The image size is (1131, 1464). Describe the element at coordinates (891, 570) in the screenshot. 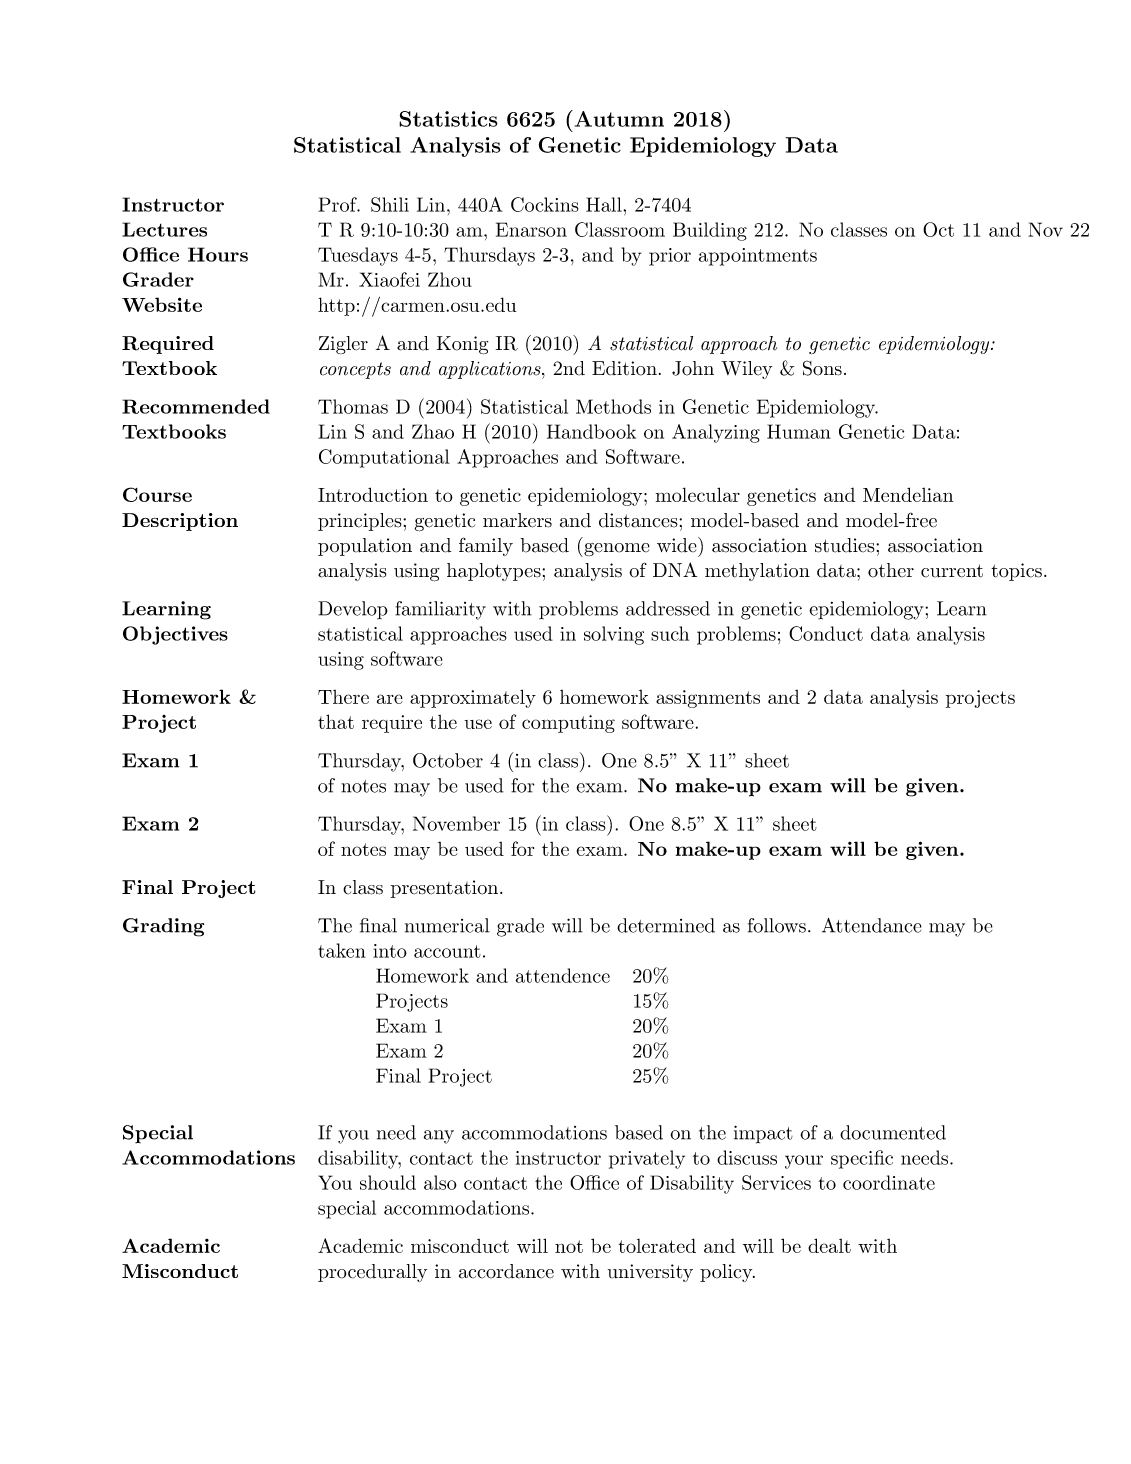

I see `other` at that location.
